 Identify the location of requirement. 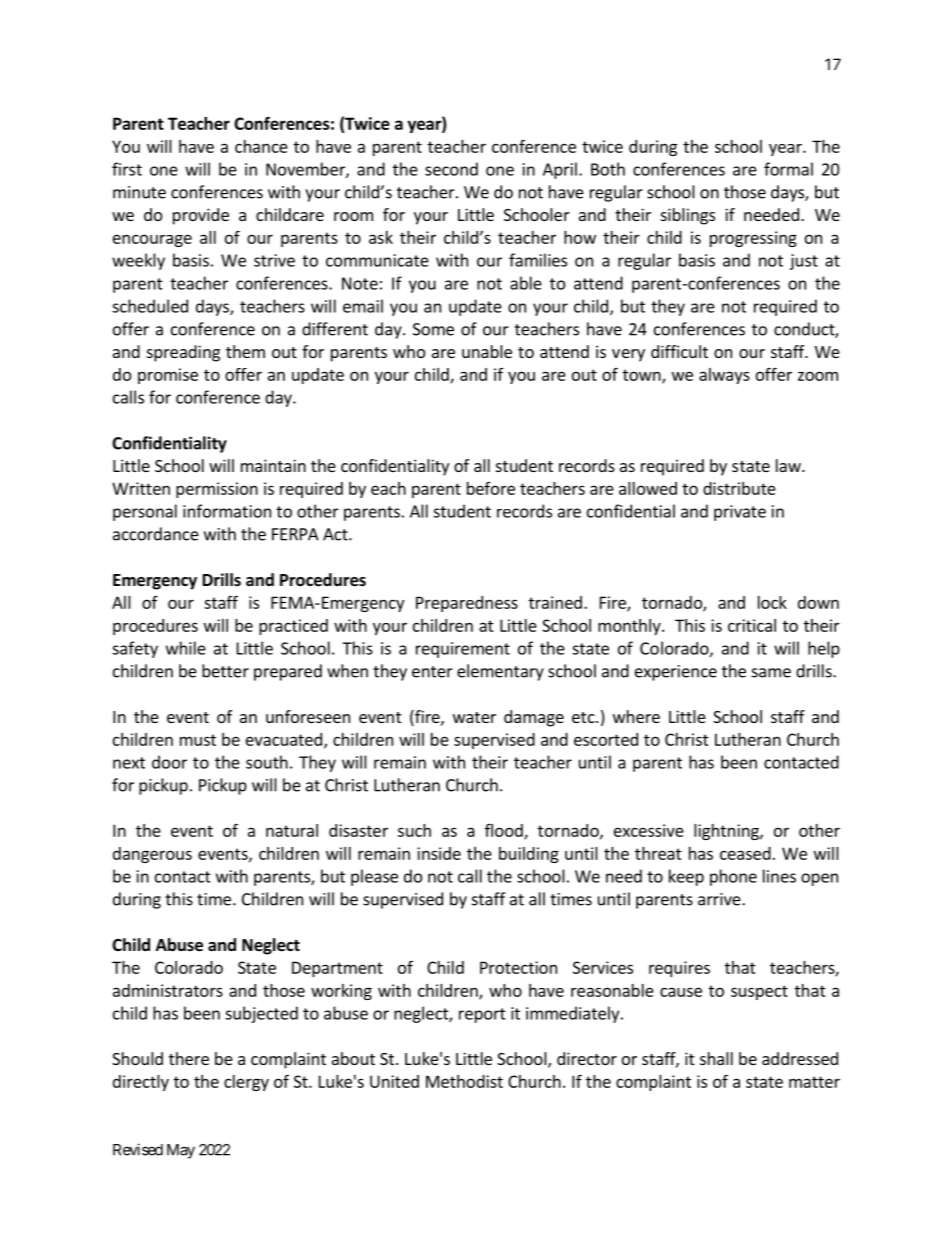
(463, 650).
